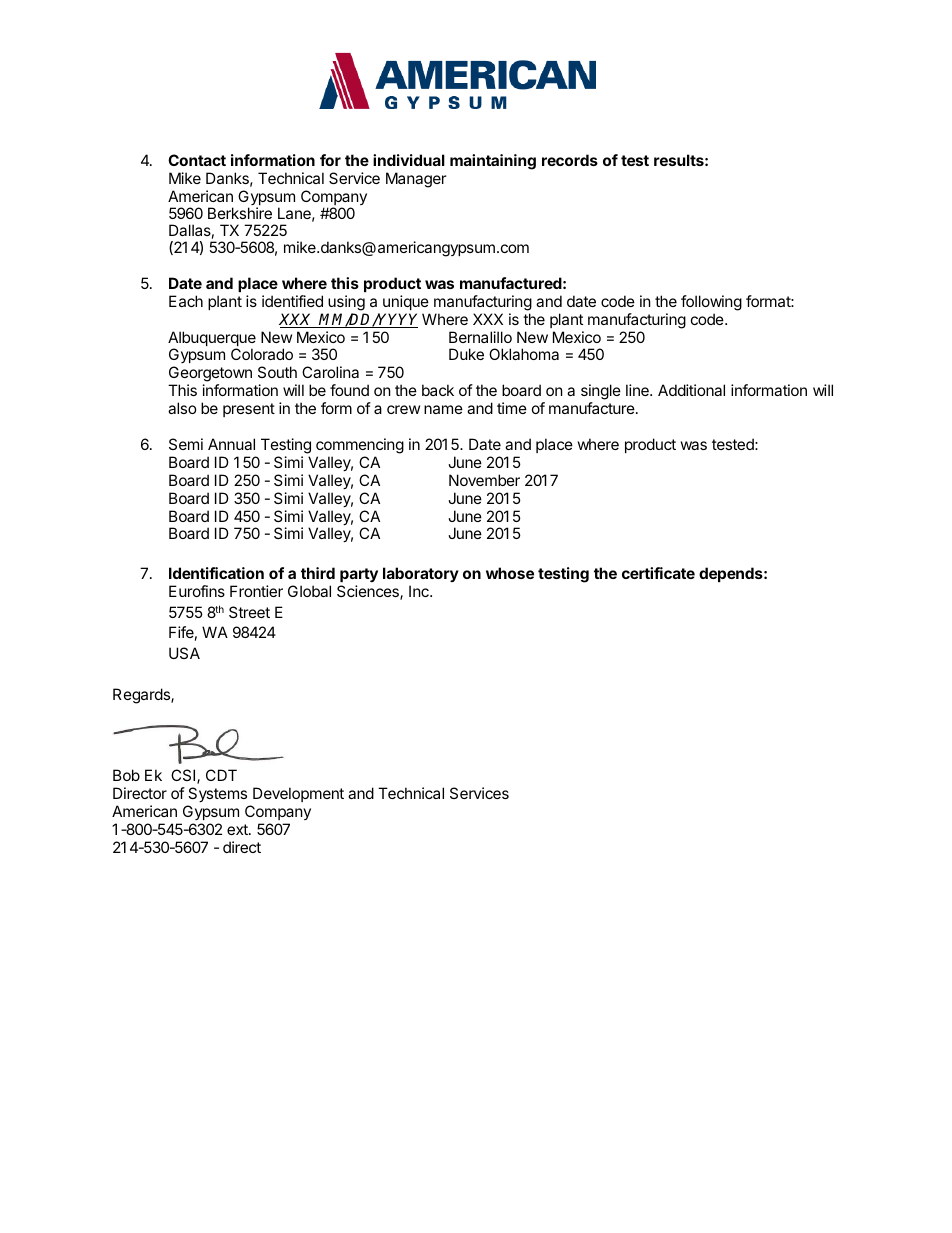  What do you see at coordinates (420, 591) in the screenshot?
I see `Inc` at bounding box center [420, 591].
